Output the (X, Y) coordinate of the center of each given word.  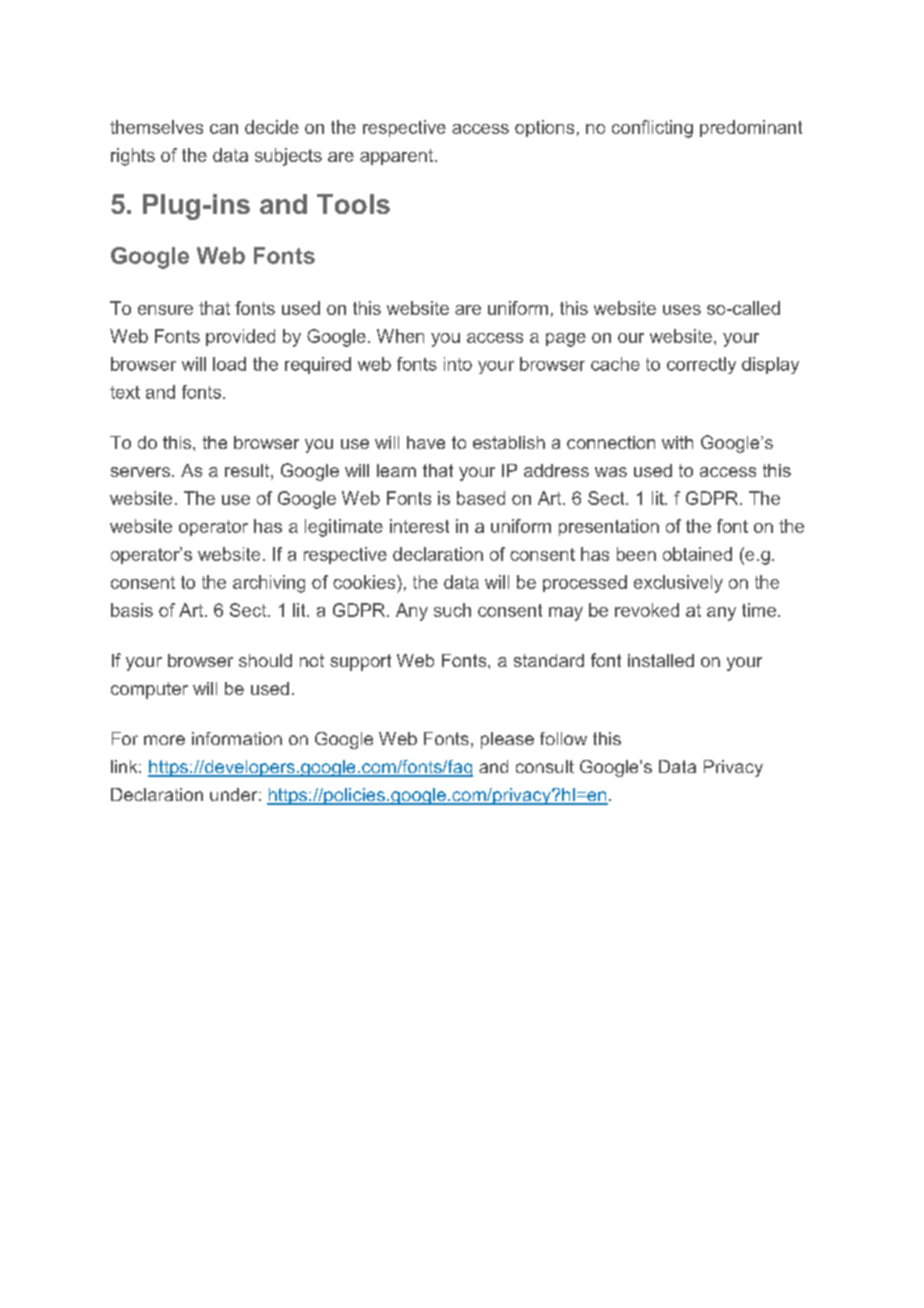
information (237, 738)
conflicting (652, 129)
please (507, 740)
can (224, 129)
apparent (398, 157)
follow (563, 738)
